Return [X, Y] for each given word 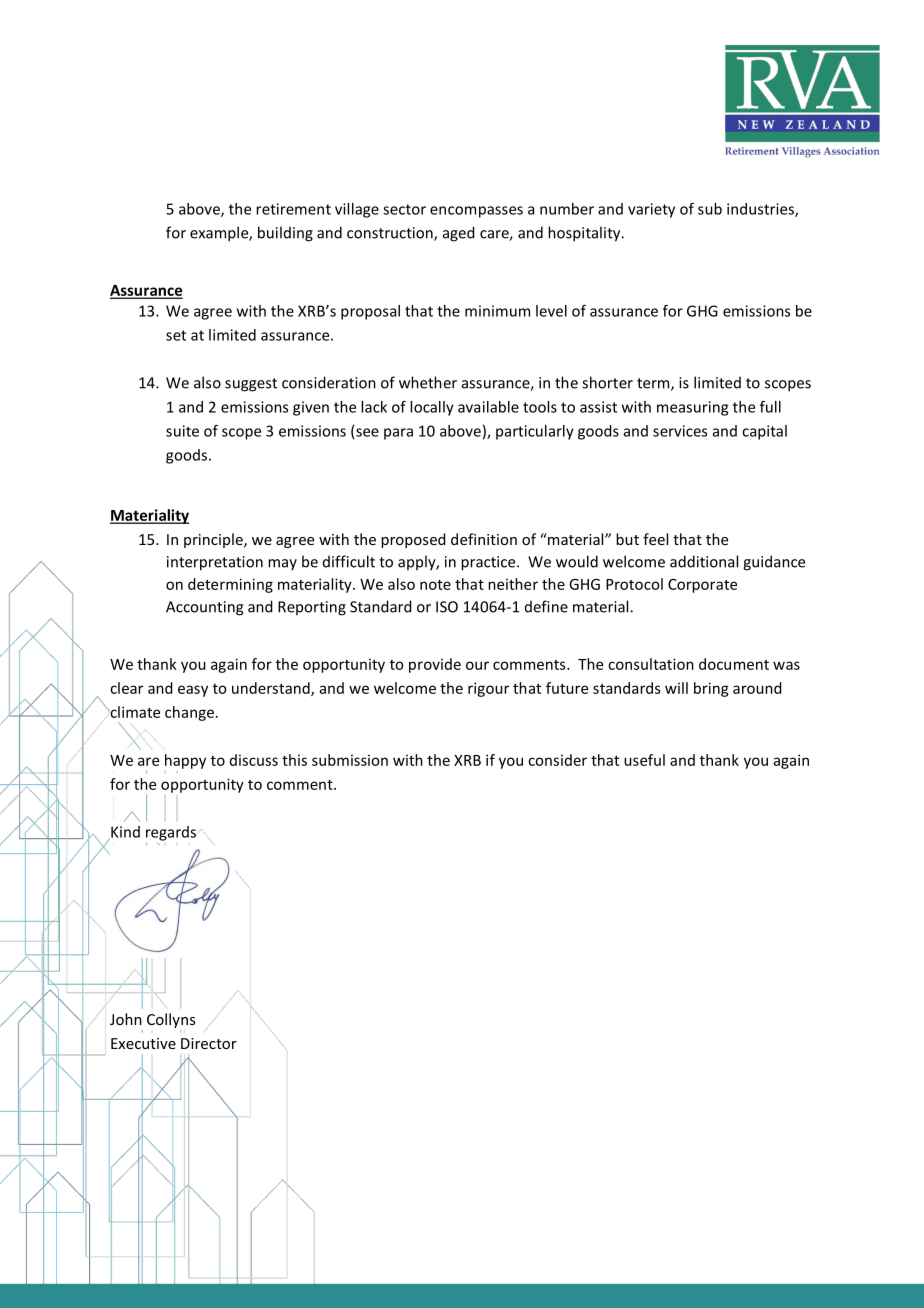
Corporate [702, 586]
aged [459, 234]
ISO [447, 607]
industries [761, 210]
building [285, 234]
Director [209, 1043]
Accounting [204, 608]
